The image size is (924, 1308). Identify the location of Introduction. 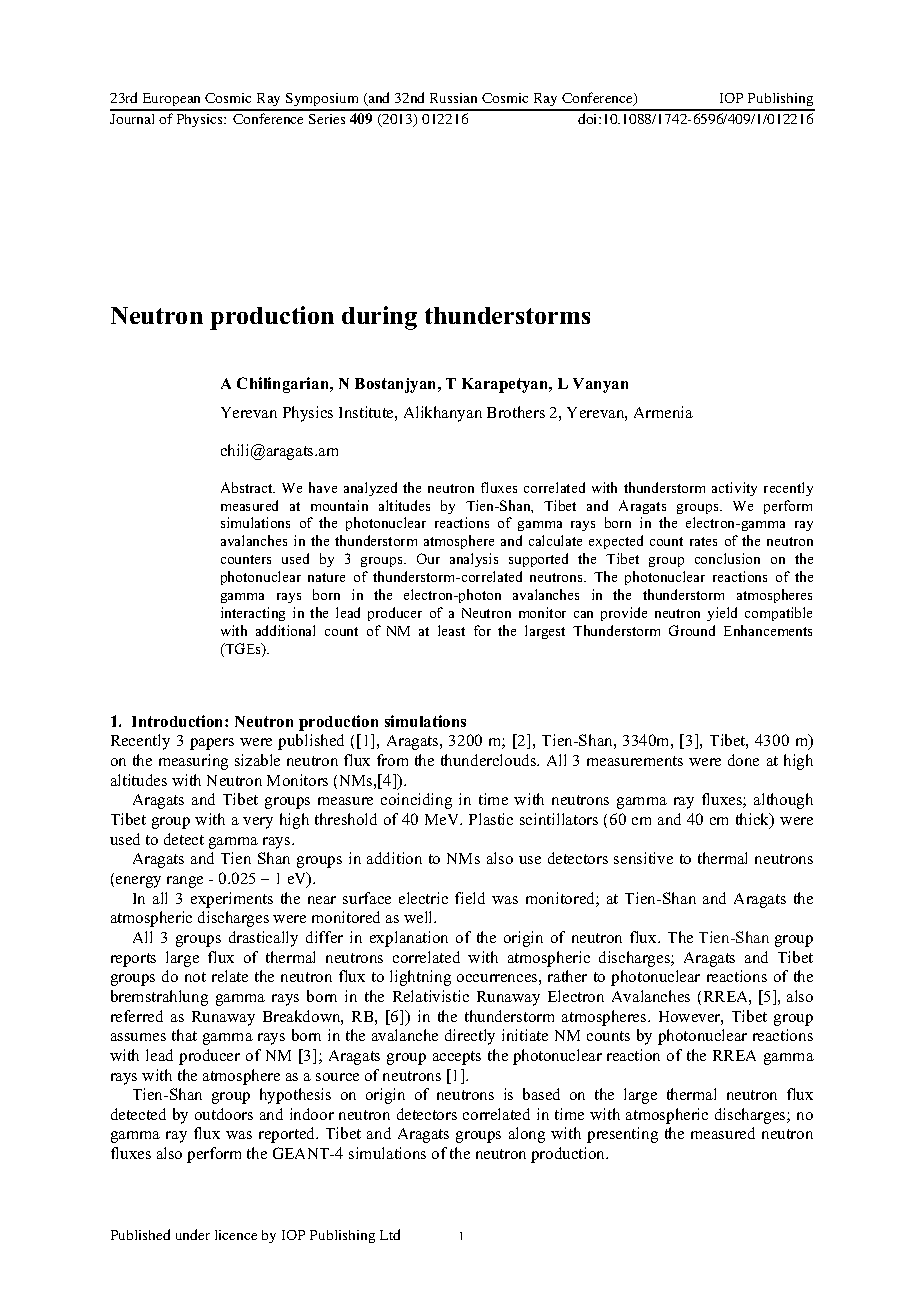
(179, 721).
